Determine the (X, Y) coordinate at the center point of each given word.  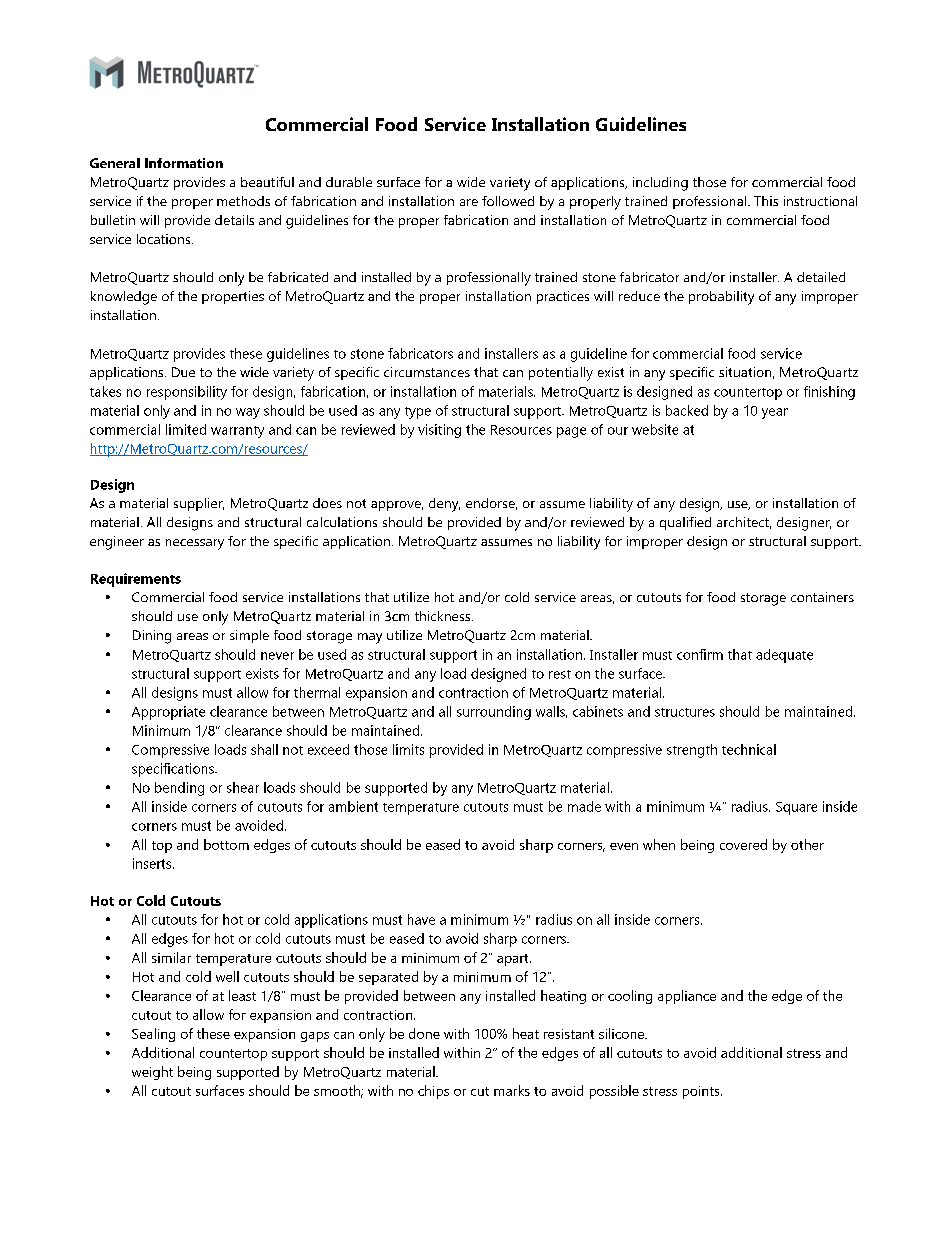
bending (179, 789)
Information (184, 163)
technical (749, 749)
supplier (199, 504)
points (702, 1092)
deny (444, 505)
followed (508, 201)
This (766, 201)
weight (152, 1073)
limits (408, 749)
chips (433, 1092)
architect (744, 523)
